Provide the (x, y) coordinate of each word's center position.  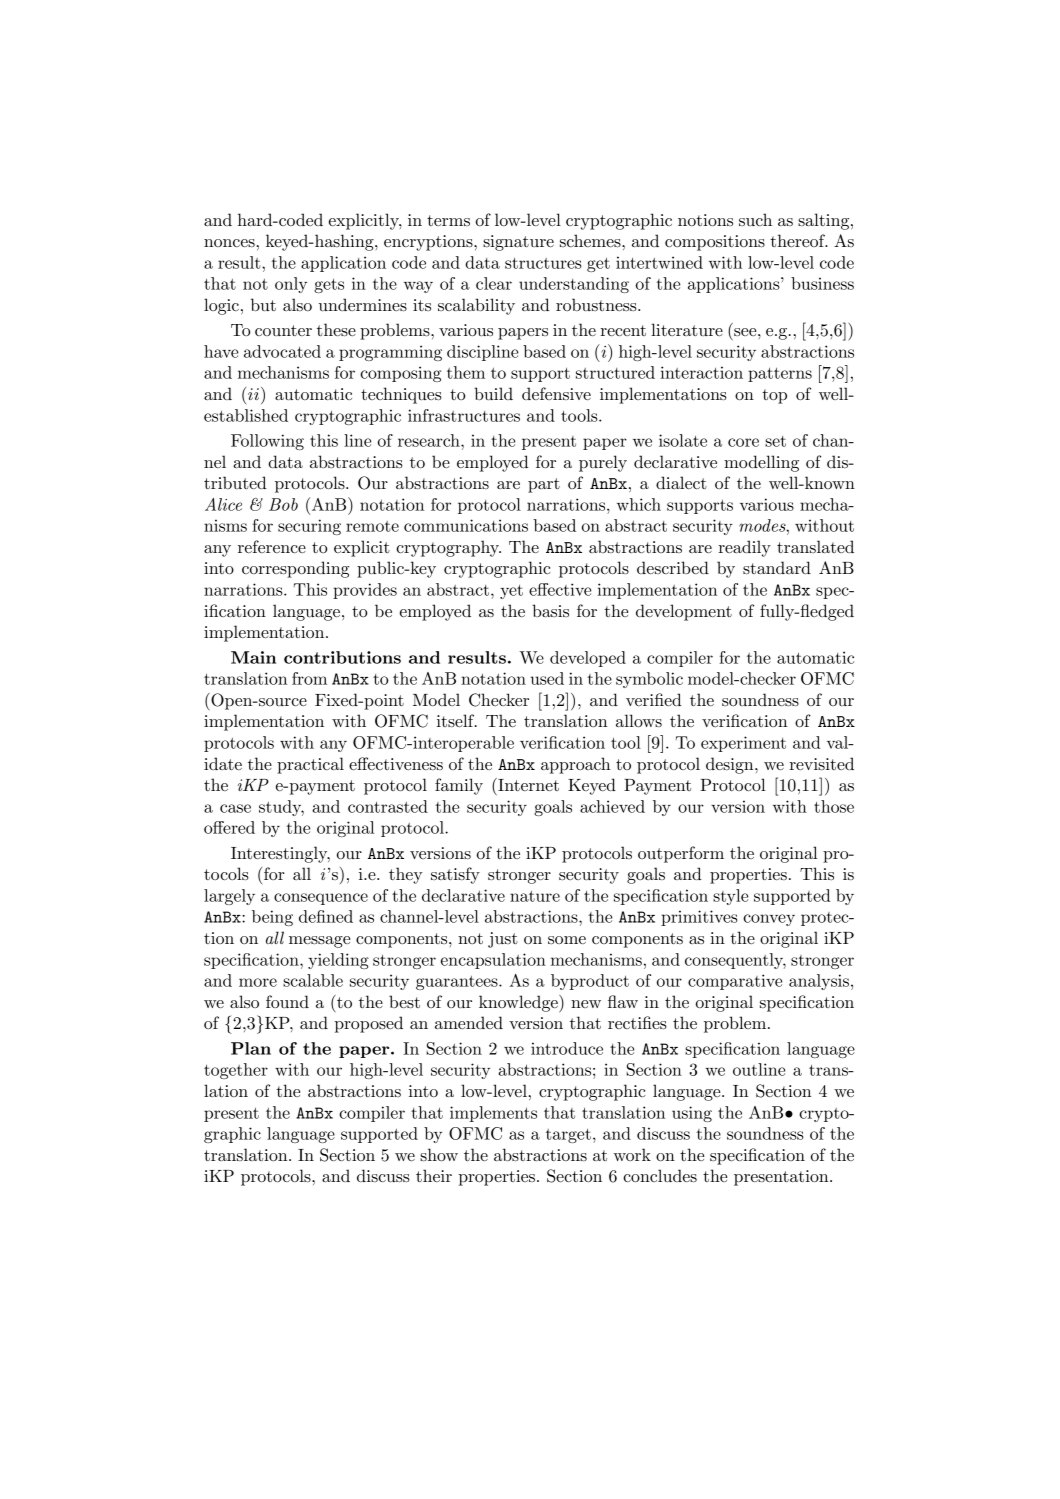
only (291, 285)
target (568, 1136)
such (755, 219)
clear (494, 283)
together (236, 1071)
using (692, 1114)
